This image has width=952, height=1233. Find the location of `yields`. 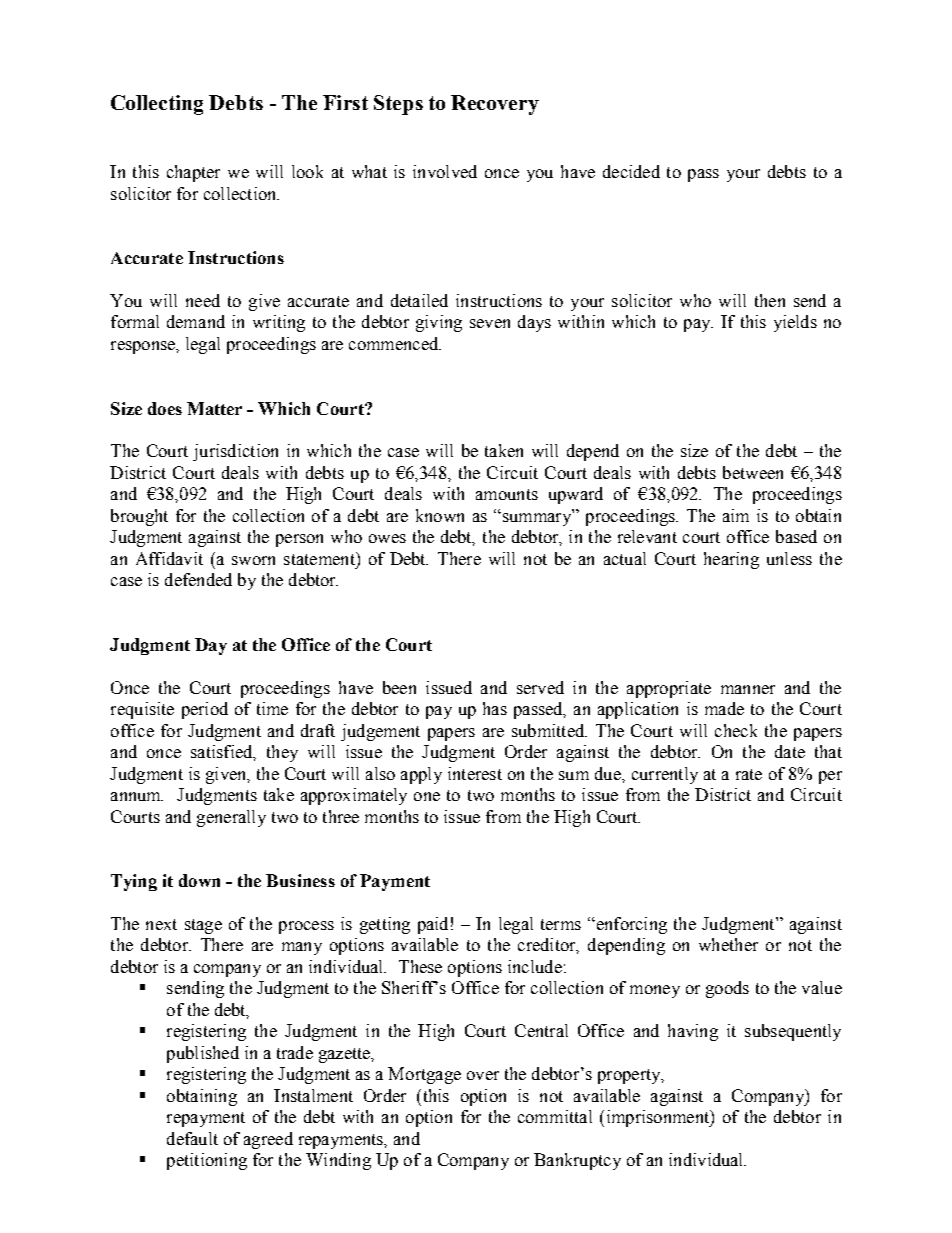

yields is located at coordinates (795, 323).
